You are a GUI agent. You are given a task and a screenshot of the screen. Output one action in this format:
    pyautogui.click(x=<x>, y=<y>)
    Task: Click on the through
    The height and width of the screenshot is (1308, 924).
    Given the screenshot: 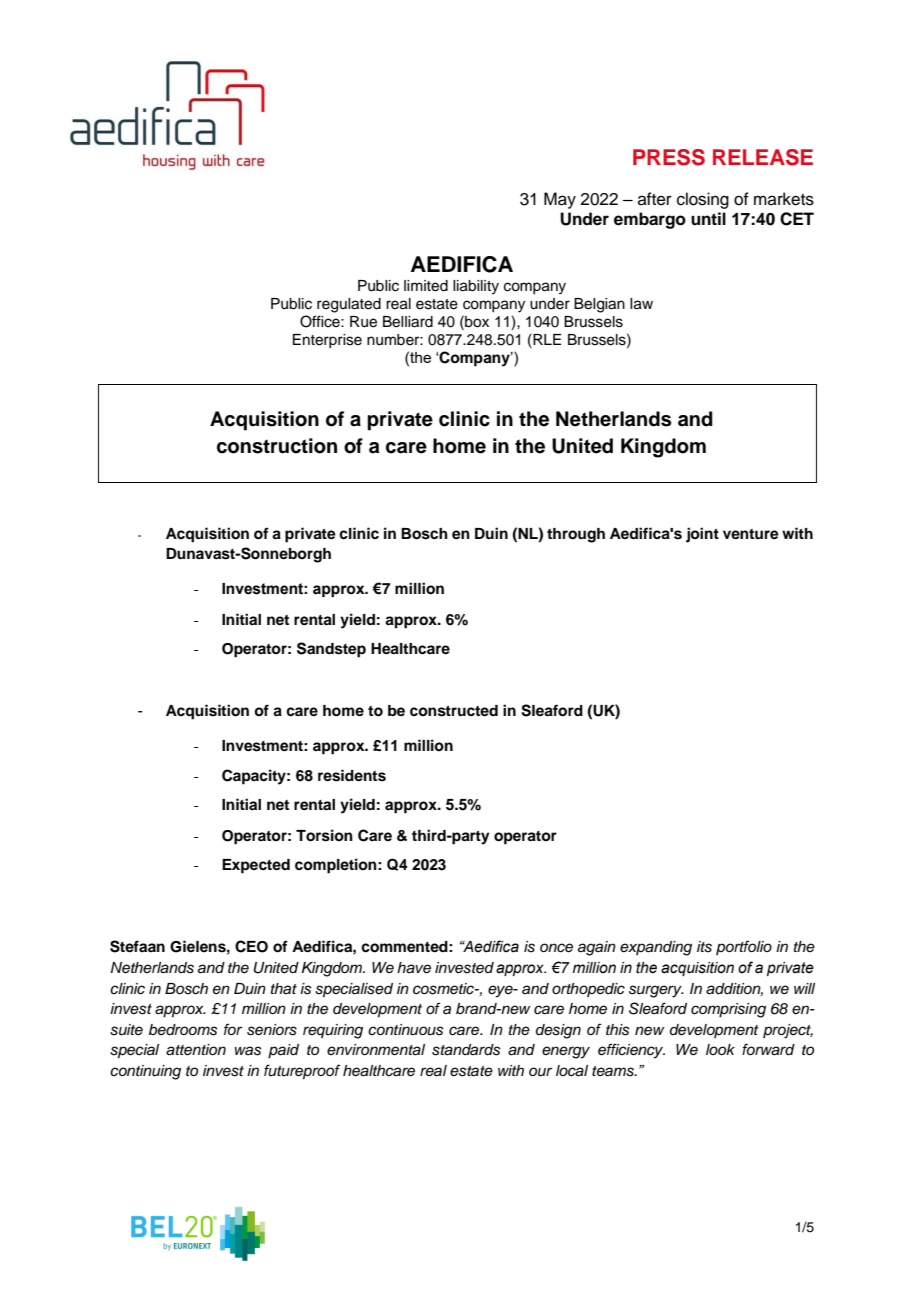 What is the action you would take?
    pyautogui.click(x=576, y=535)
